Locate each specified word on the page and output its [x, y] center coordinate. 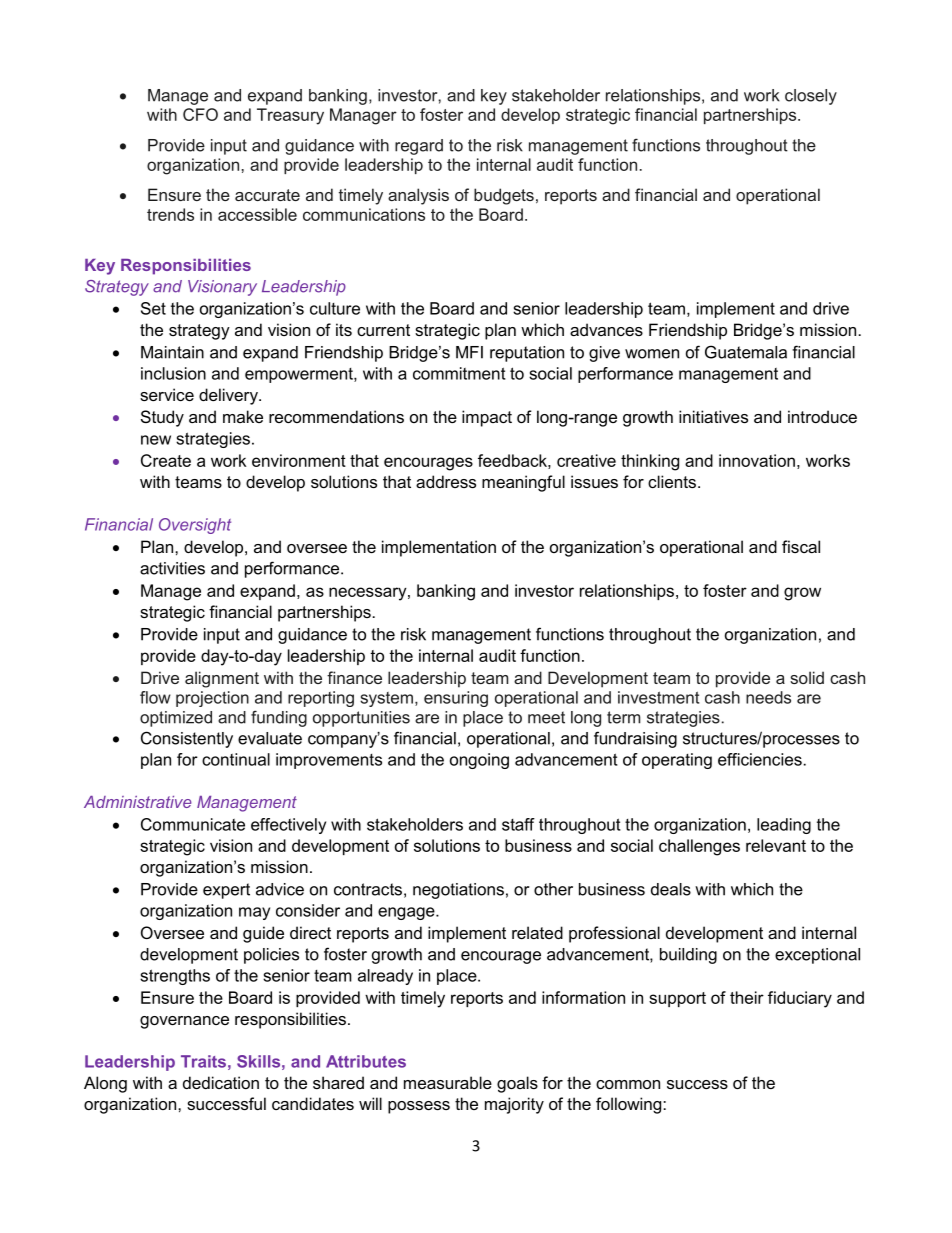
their [747, 997]
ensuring [456, 699]
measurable [448, 1082]
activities [172, 568]
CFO [200, 114]
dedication [221, 1082]
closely [811, 97]
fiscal [801, 546]
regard [419, 147]
